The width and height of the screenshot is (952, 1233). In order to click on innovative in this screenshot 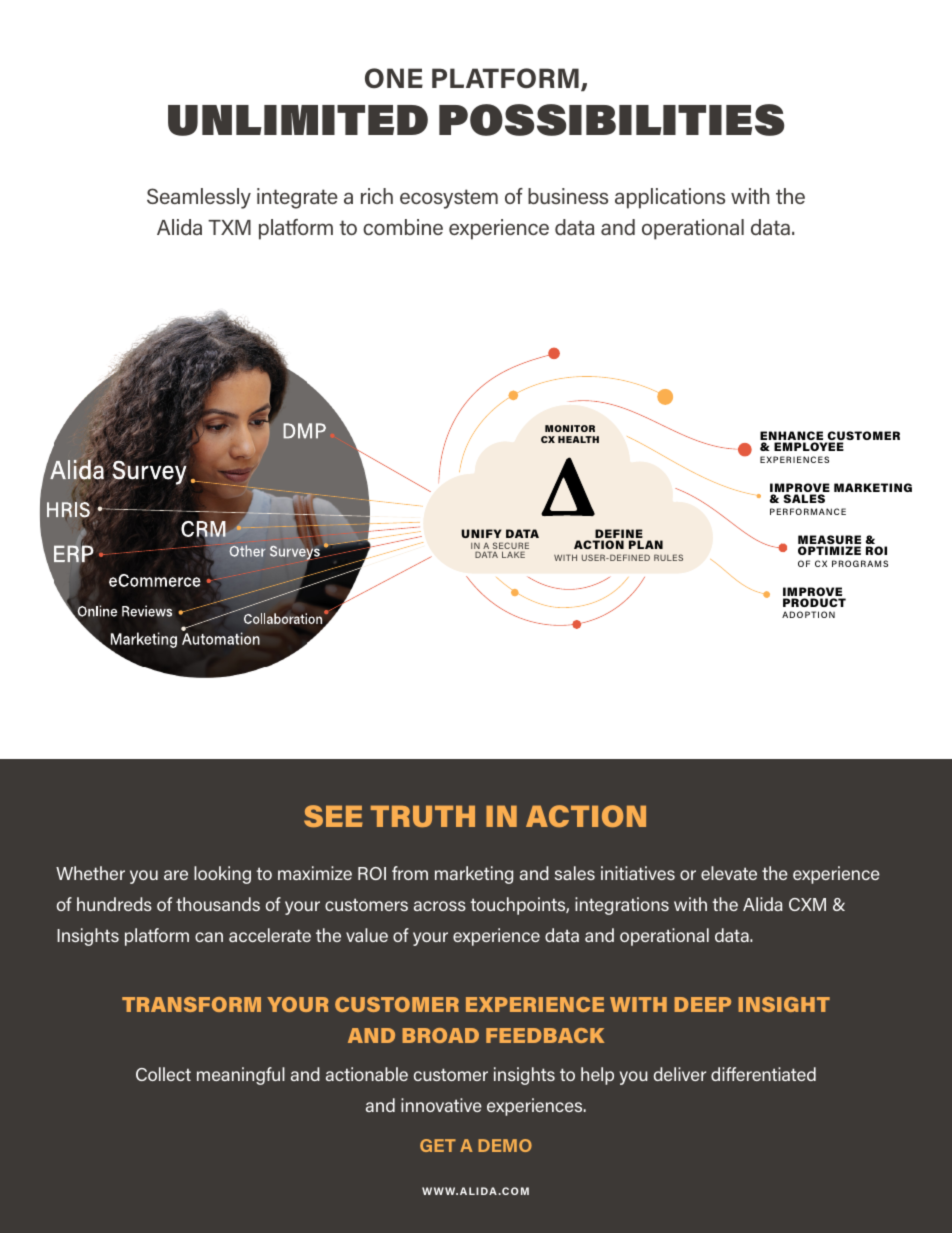, I will do `click(441, 1105)`.
